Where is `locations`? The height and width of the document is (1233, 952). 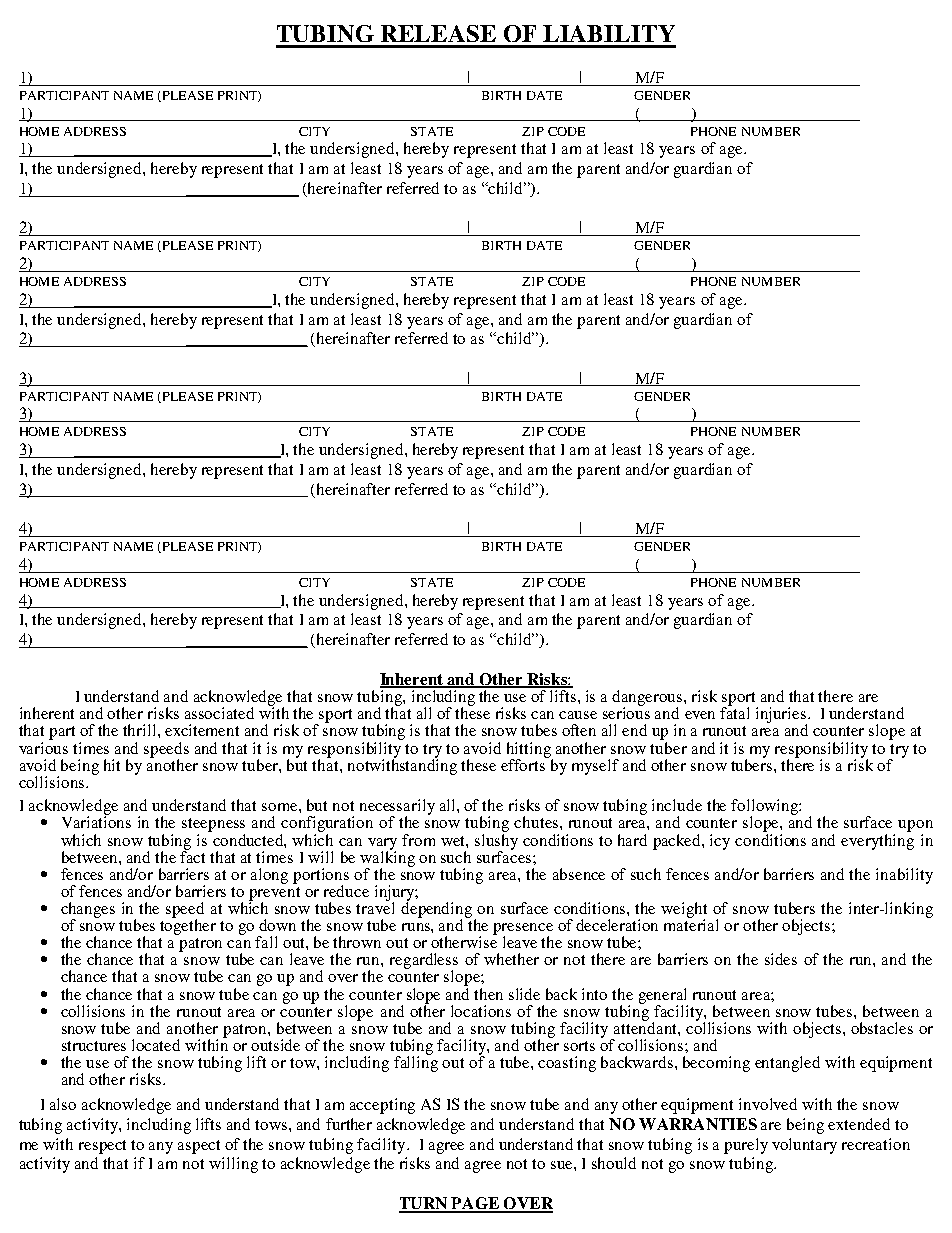
locations is located at coordinates (481, 1011).
